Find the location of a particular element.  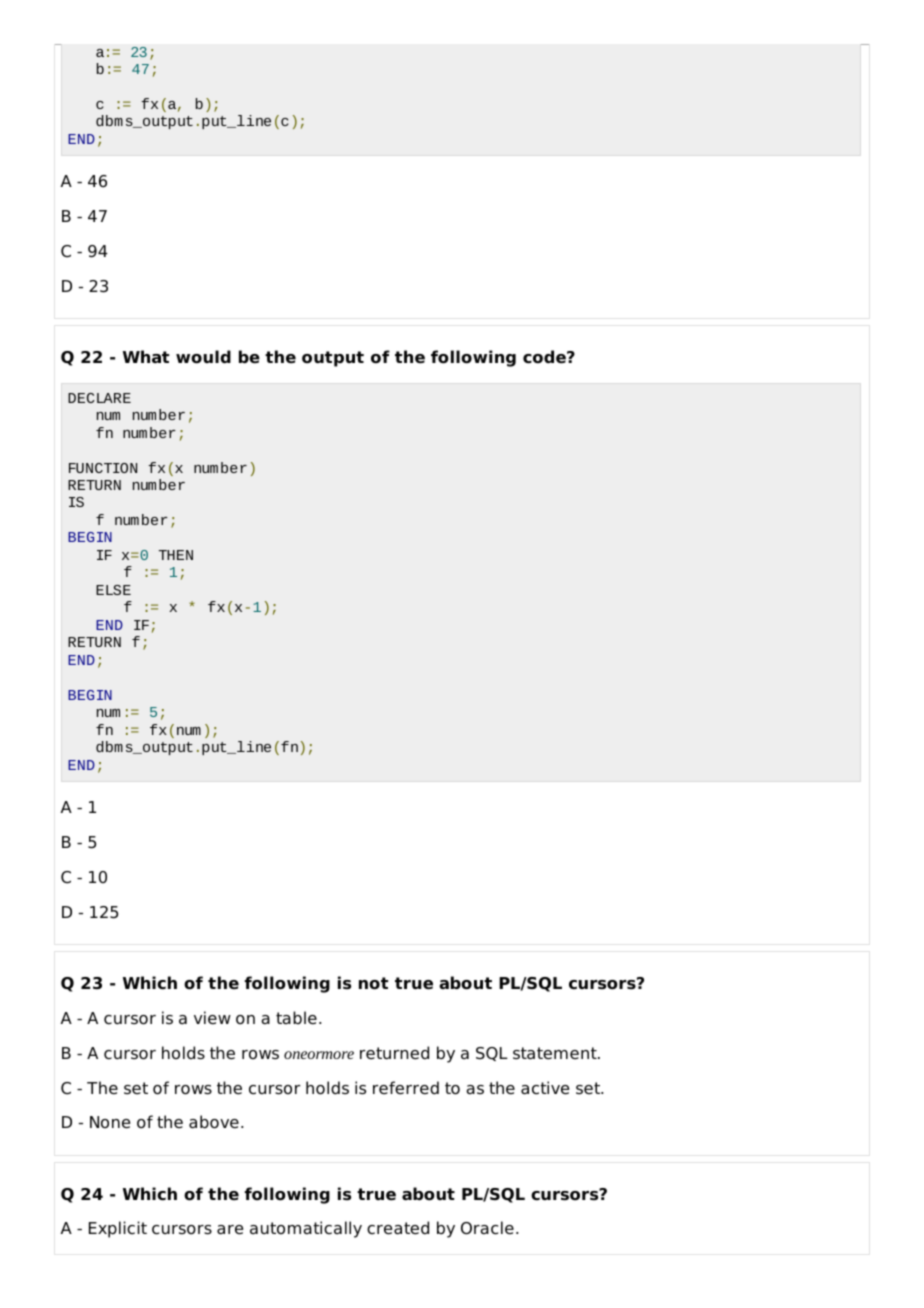

ELSE is located at coordinates (113, 590).
